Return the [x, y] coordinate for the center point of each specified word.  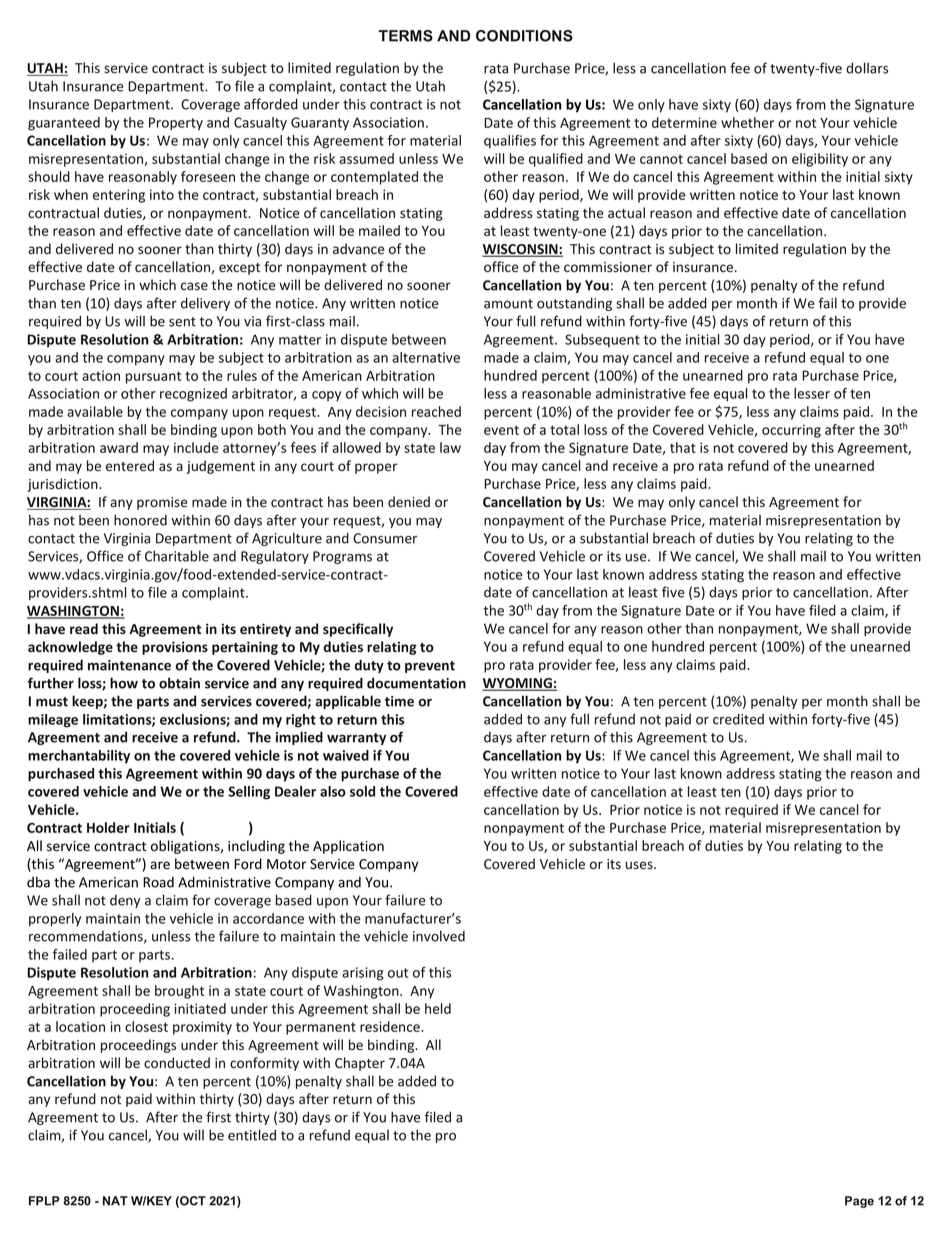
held [438, 1008]
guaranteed [64, 124]
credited [738, 719]
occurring [791, 431]
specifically [358, 630]
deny [125, 901]
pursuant [153, 377]
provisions [175, 648]
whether [747, 122]
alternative [426, 357]
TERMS [406, 36]
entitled [252, 1135]
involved [439, 936]
